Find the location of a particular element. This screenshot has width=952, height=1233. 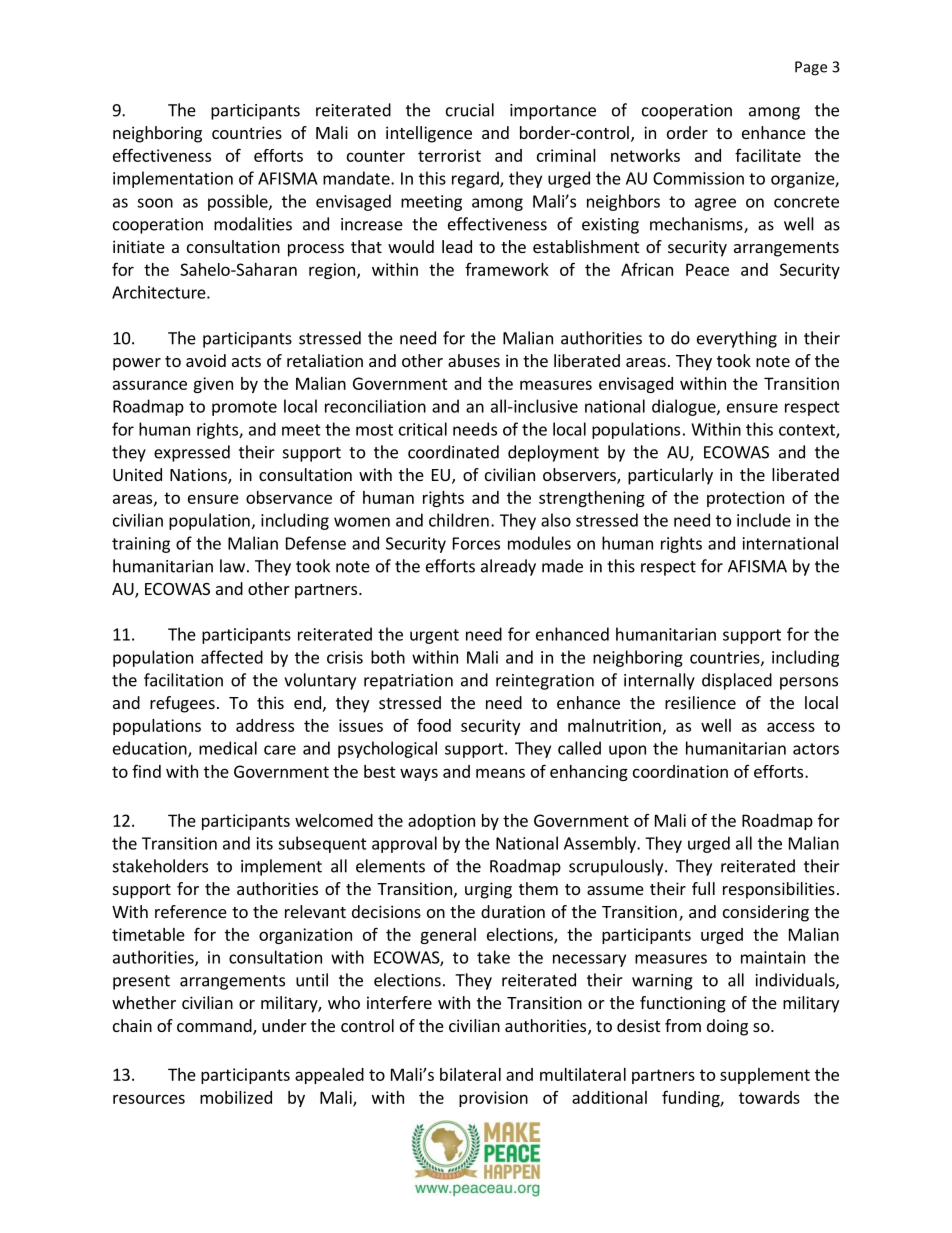

facilitate is located at coordinates (768, 155).
